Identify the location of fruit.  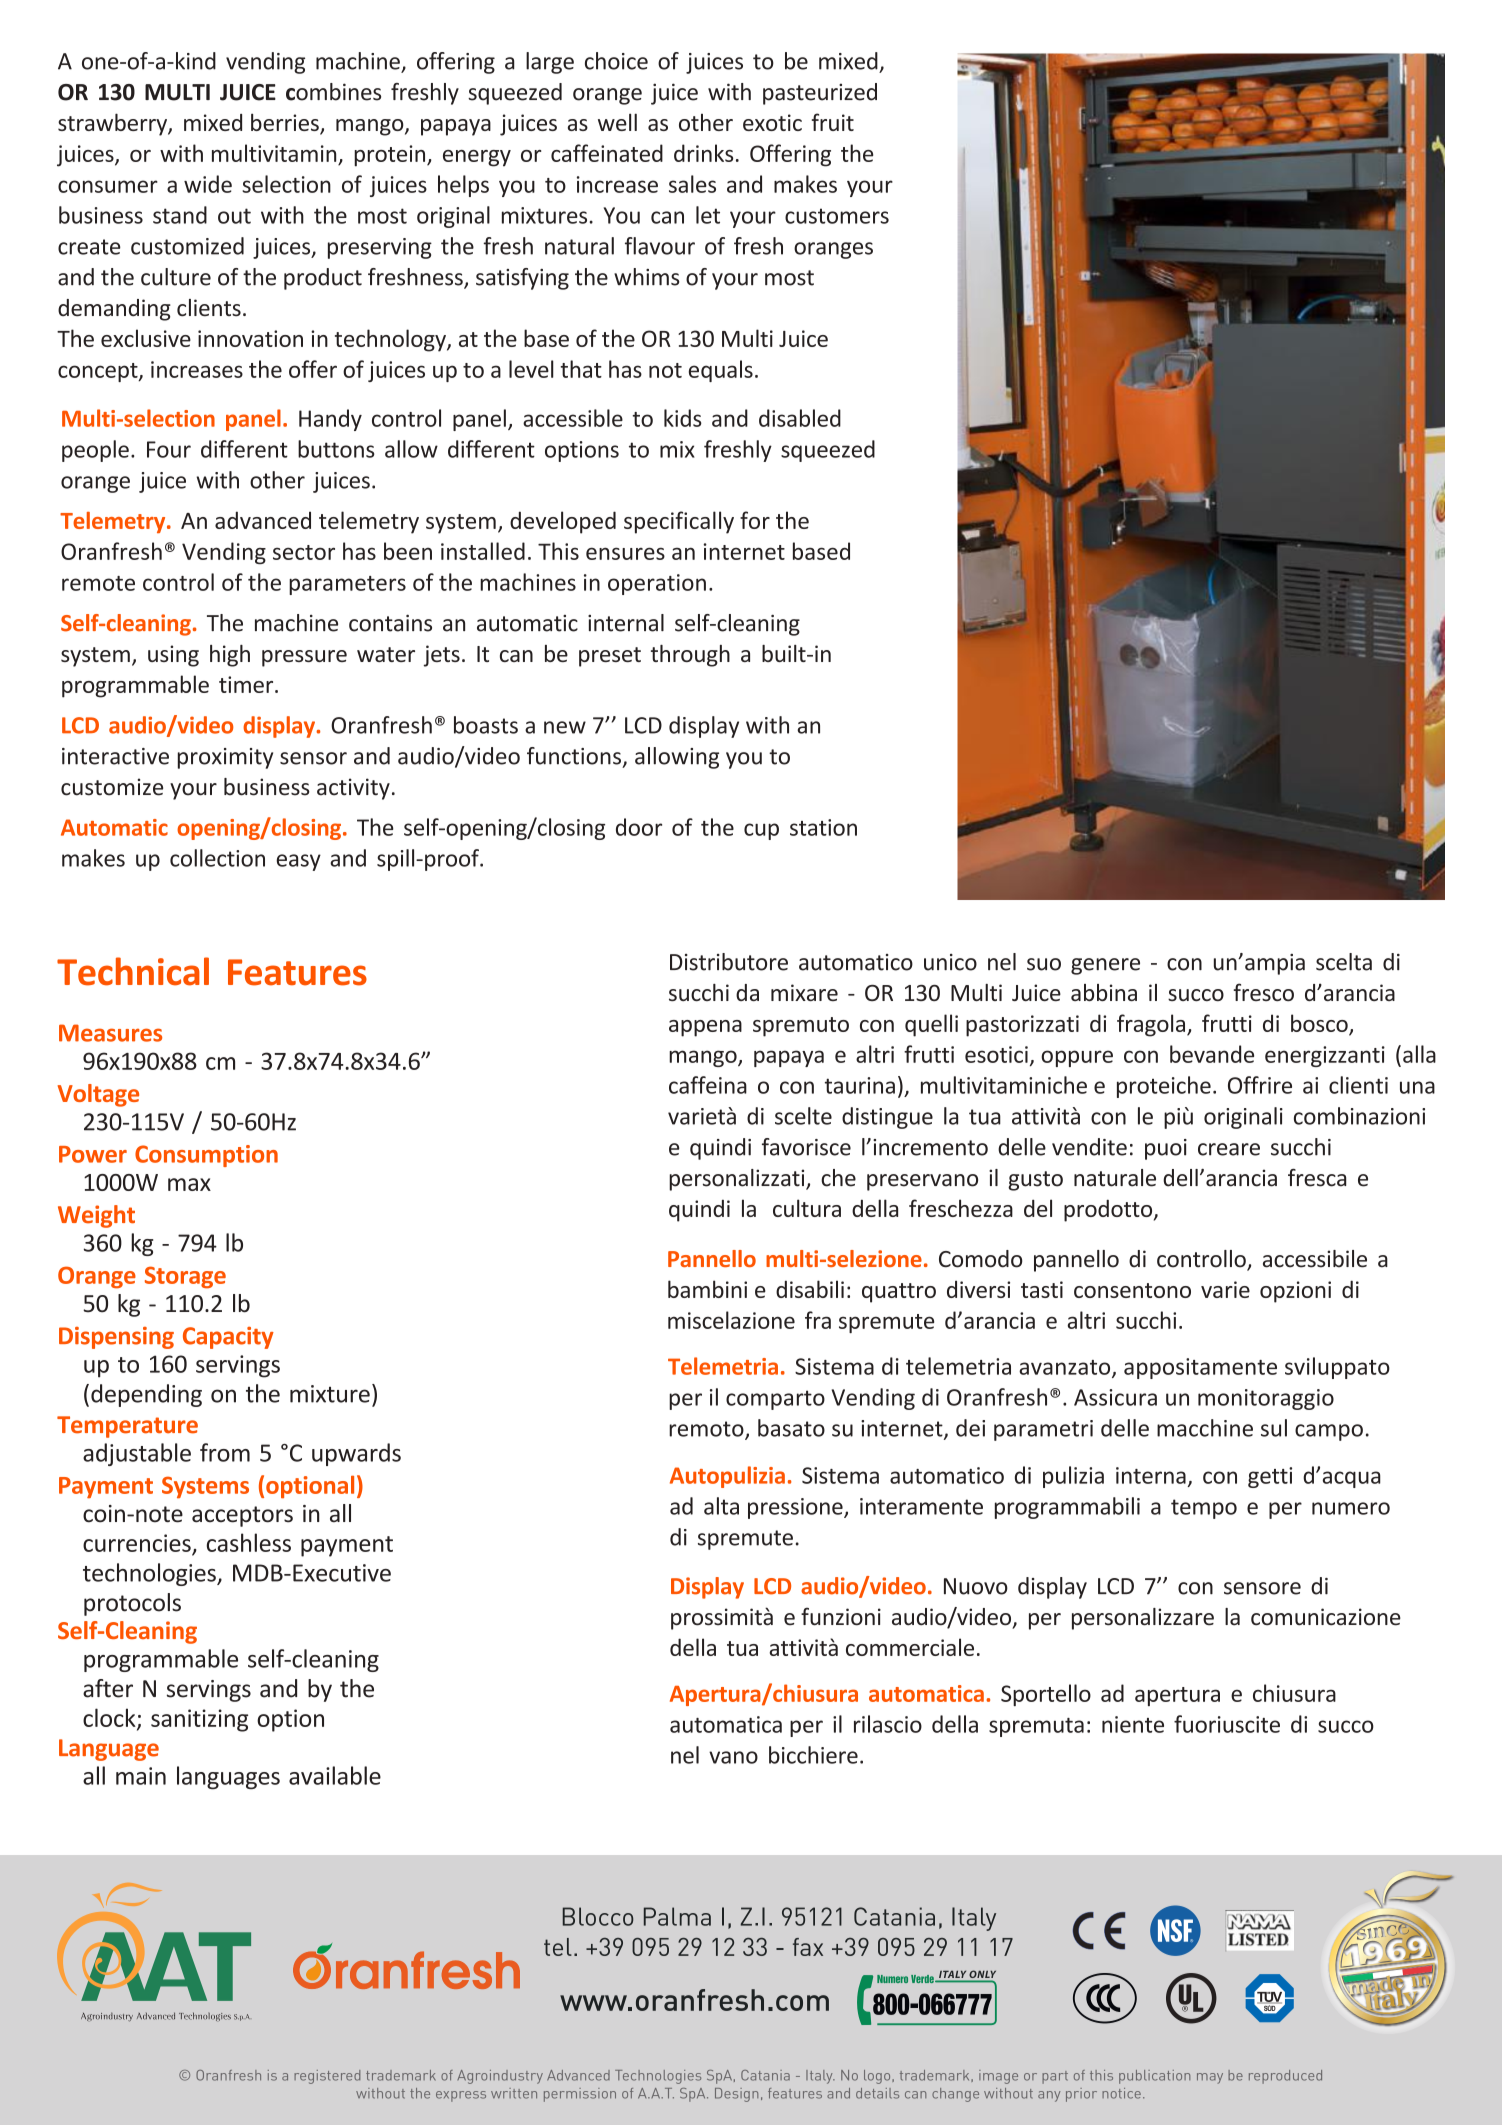
(833, 122).
